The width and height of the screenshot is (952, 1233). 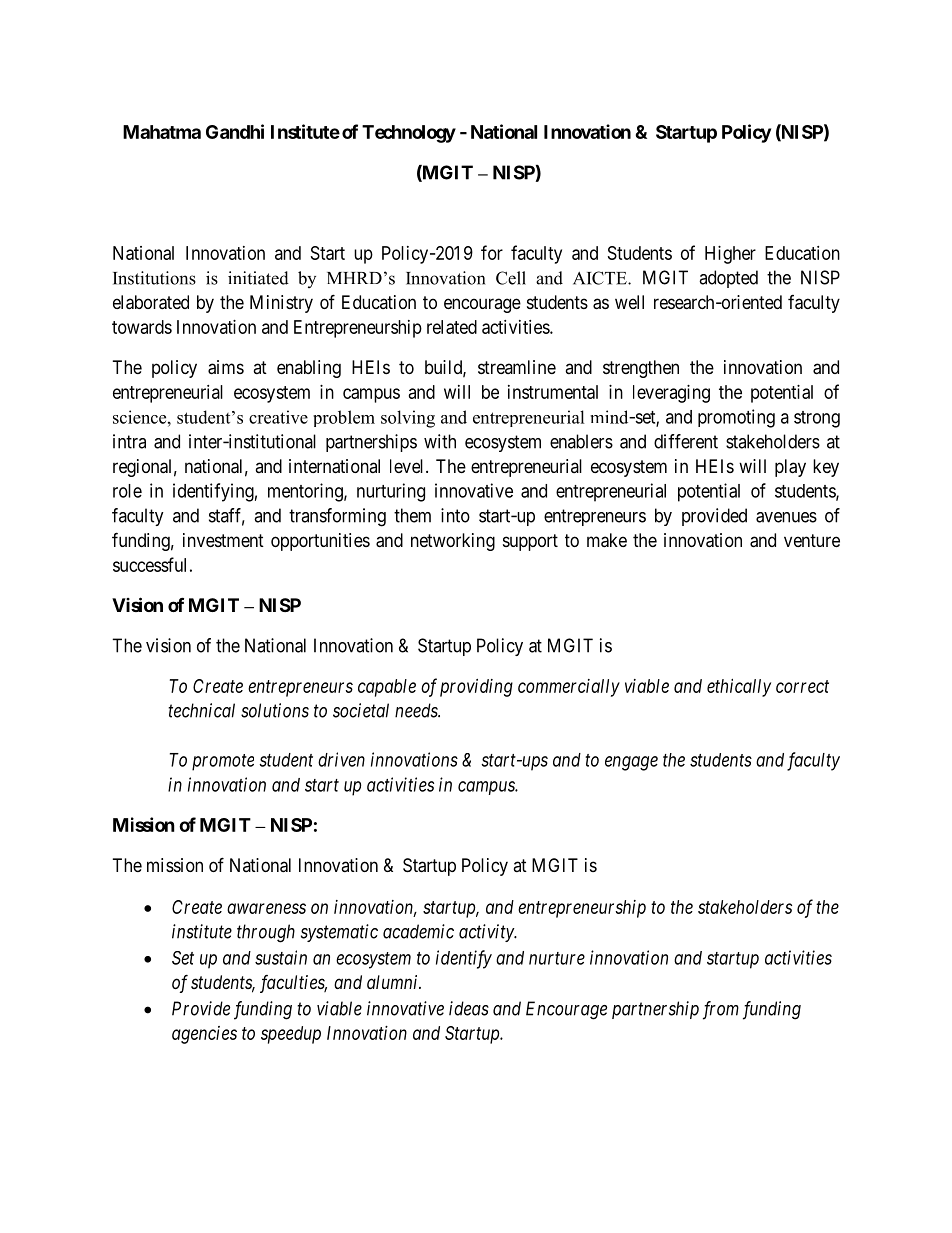 I want to click on aims, so click(x=226, y=367).
